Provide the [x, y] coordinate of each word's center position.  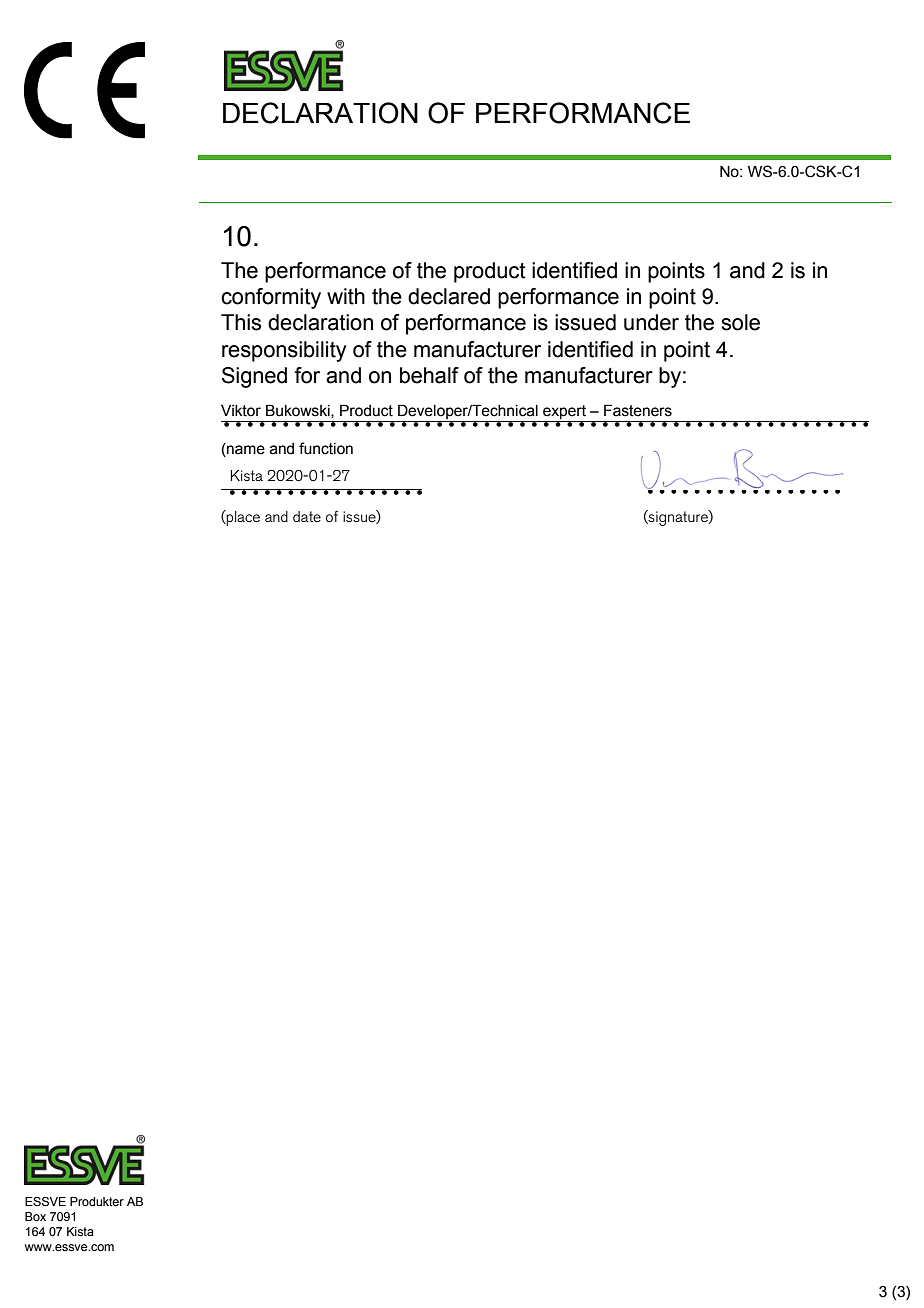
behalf [429, 375]
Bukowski [299, 411]
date [307, 516]
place [242, 518]
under [651, 322]
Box [35, 1216]
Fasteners [638, 410]
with [346, 296]
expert [564, 413]
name [245, 449]
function [326, 448]
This [241, 322]
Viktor [241, 411]
